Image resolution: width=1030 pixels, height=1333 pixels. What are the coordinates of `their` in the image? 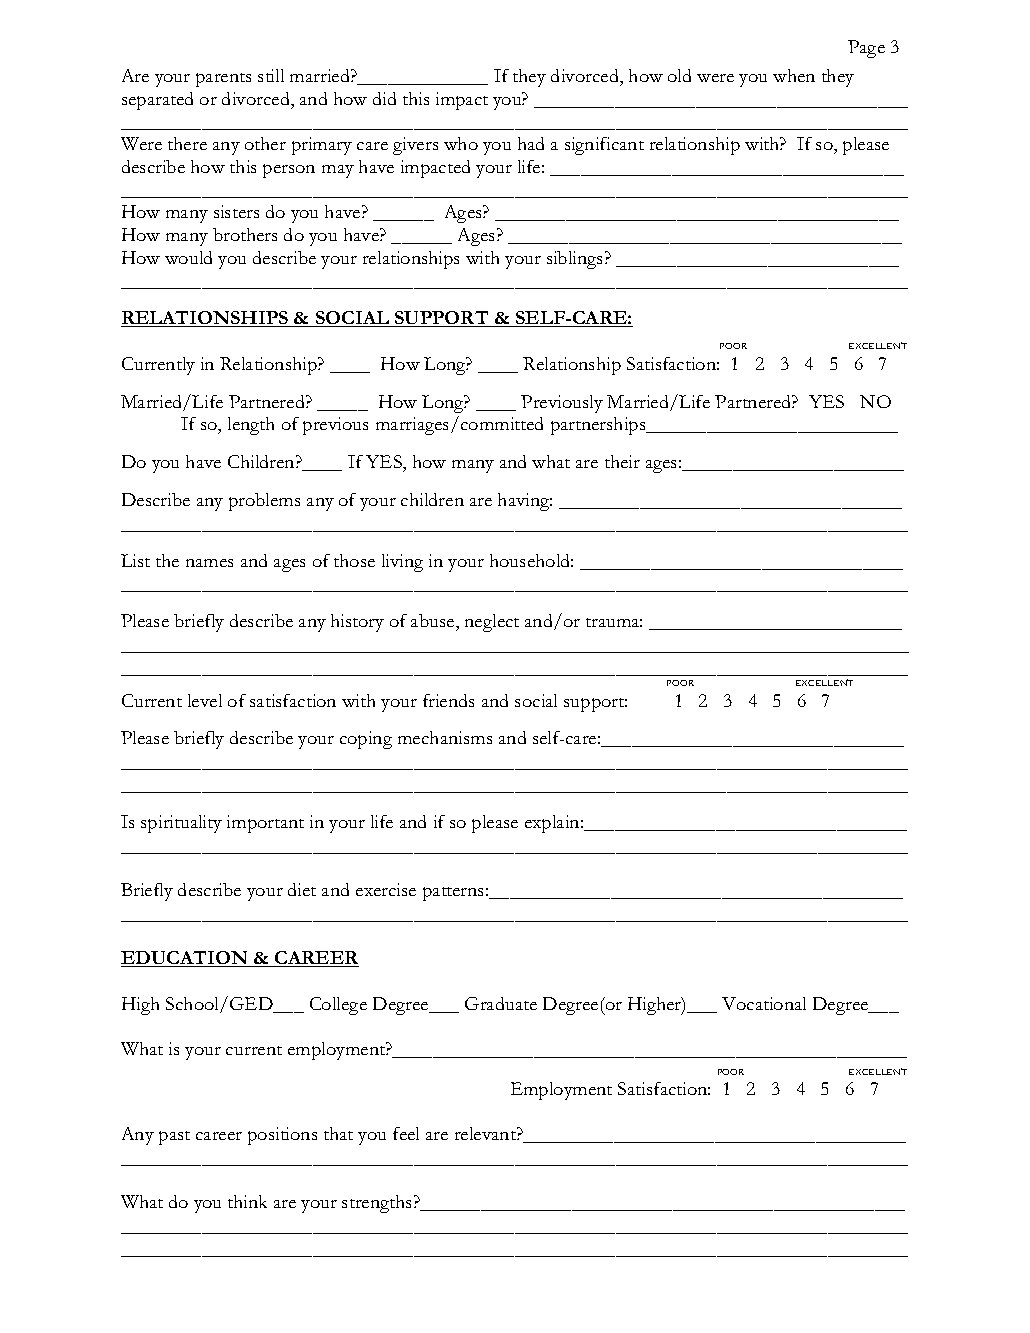 It's located at (622, 461).
